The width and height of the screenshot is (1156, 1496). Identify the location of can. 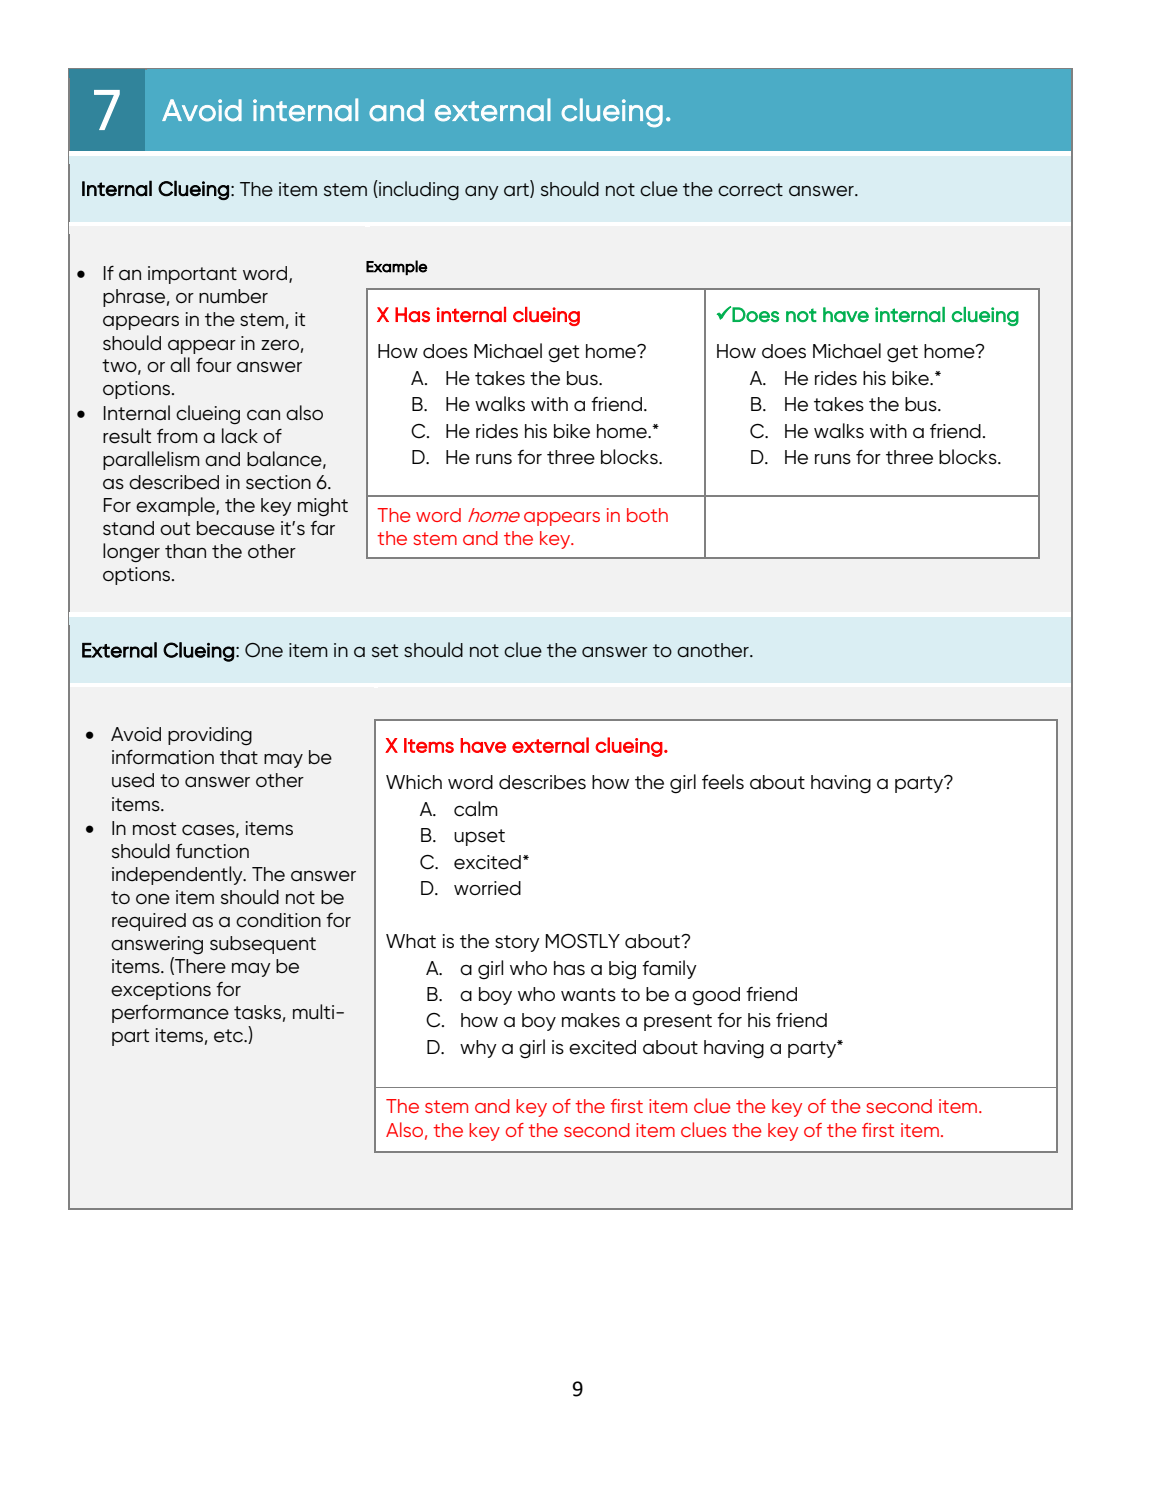
(263, 415).
